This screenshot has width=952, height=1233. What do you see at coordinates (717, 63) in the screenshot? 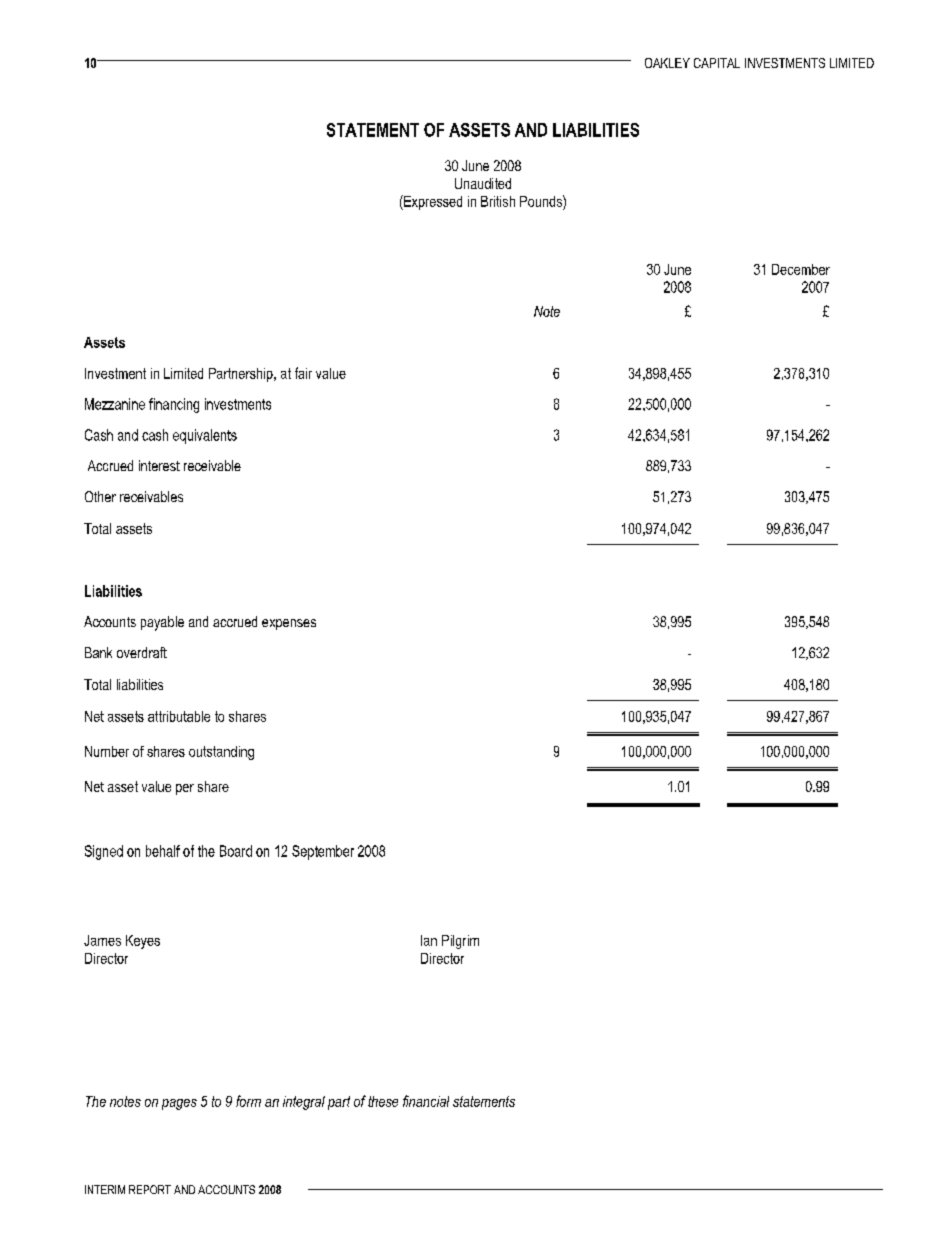
I see `CAPITAL` at bounding box center [717, 63].
